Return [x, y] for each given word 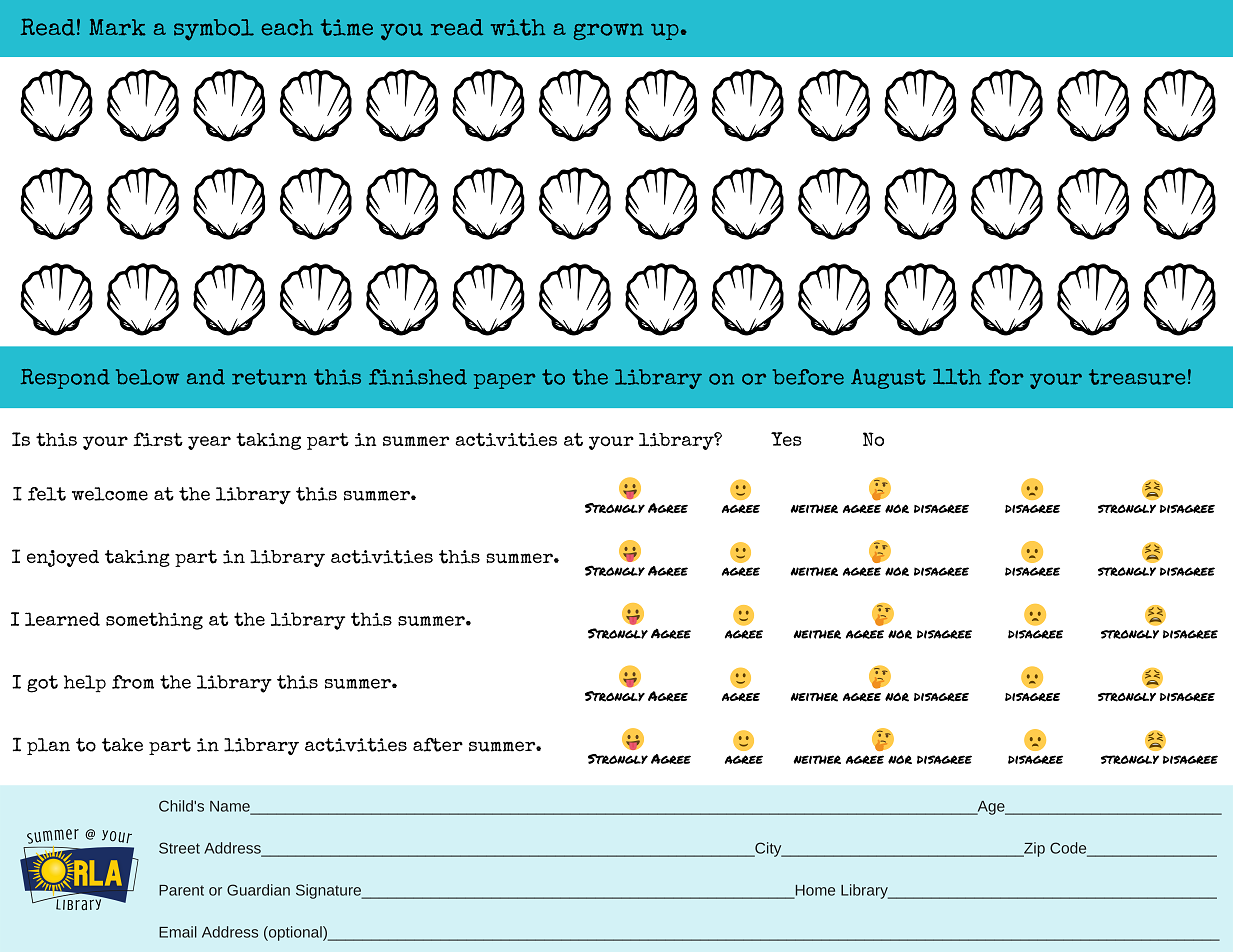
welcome [110, 494]
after [438, 745]
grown [609, 31]
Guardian [258, 890]
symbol [214, 30]
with [518, 27]
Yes [786, 439]
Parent [181, 890]
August [888, 379]
